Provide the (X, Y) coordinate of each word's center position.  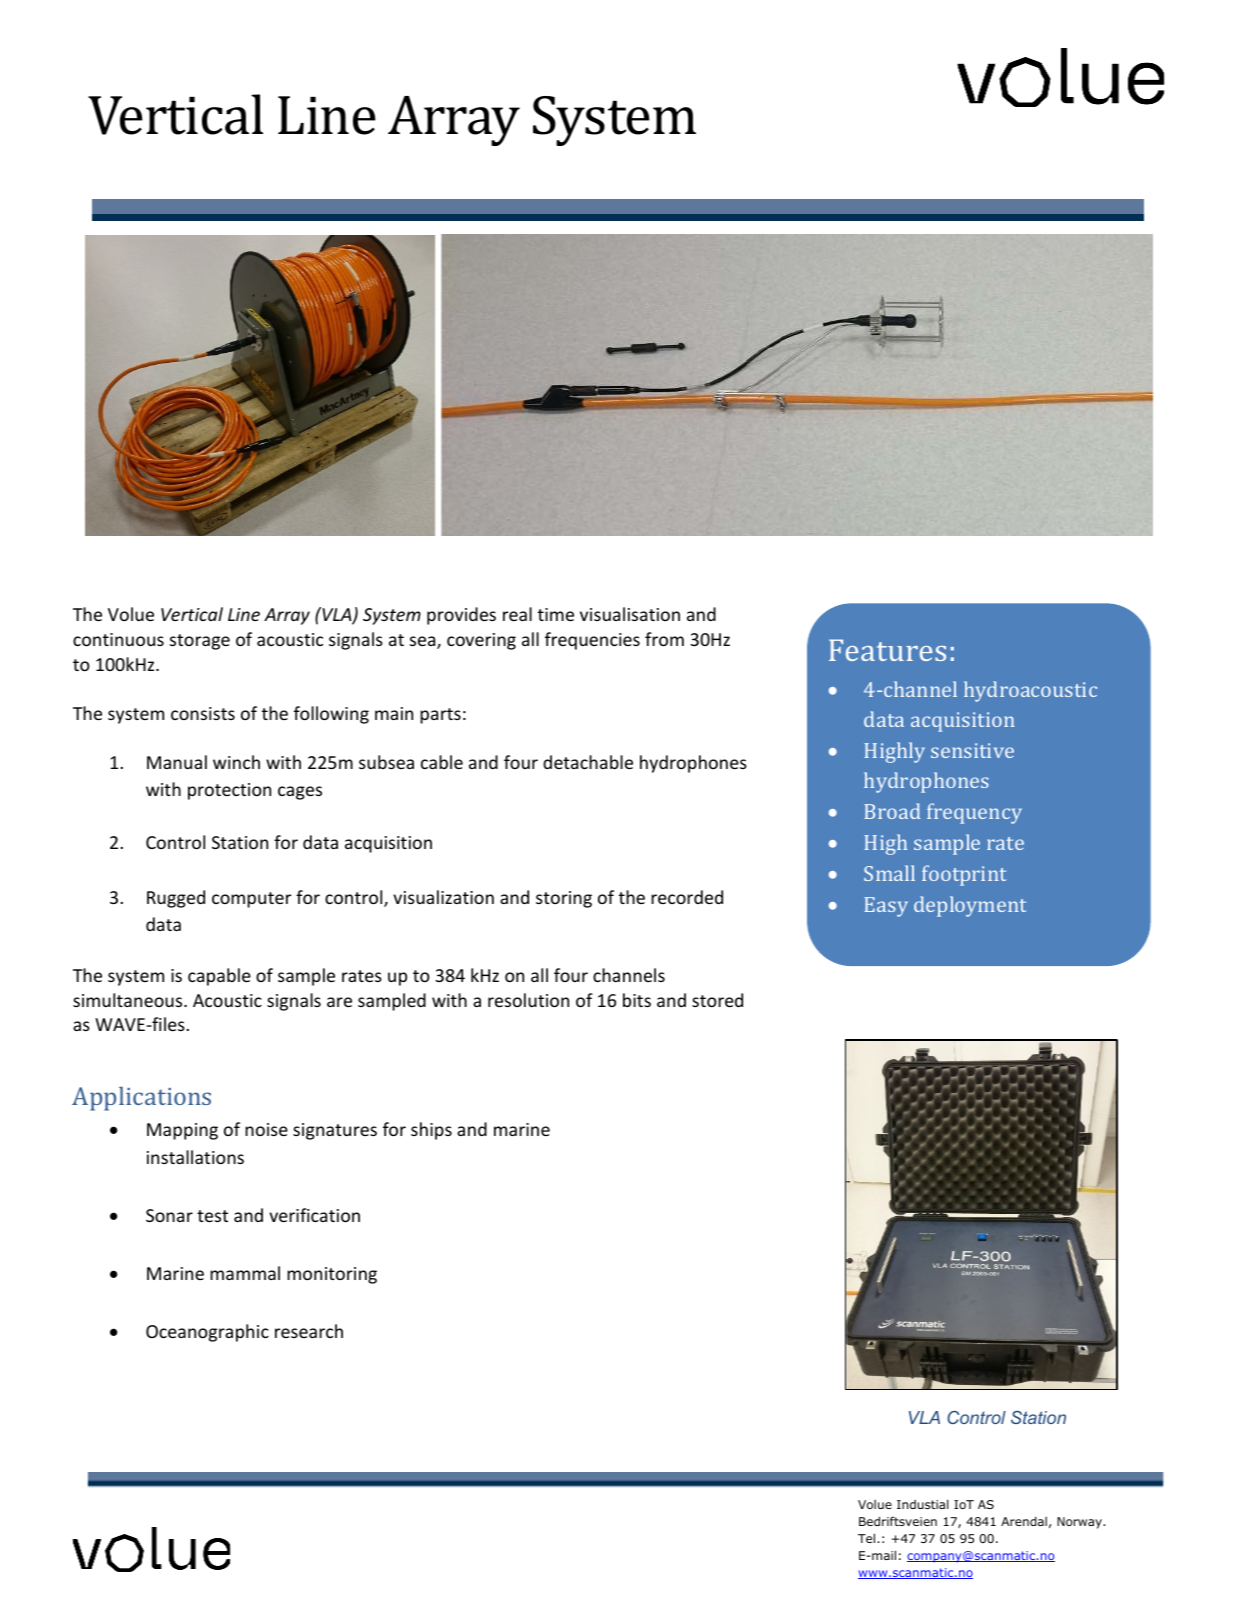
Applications (141, 1099)
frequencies (592, 641)
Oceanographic (207, 1333)
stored (717, 1000)
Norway (1080, 1523)
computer (251, 900)
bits (637, 1000)
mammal (245, 1273)
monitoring (332, 1275)
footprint (964, 875)
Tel (868, 1538)
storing (564, 899)
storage (200, 642)
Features (887, 650)
